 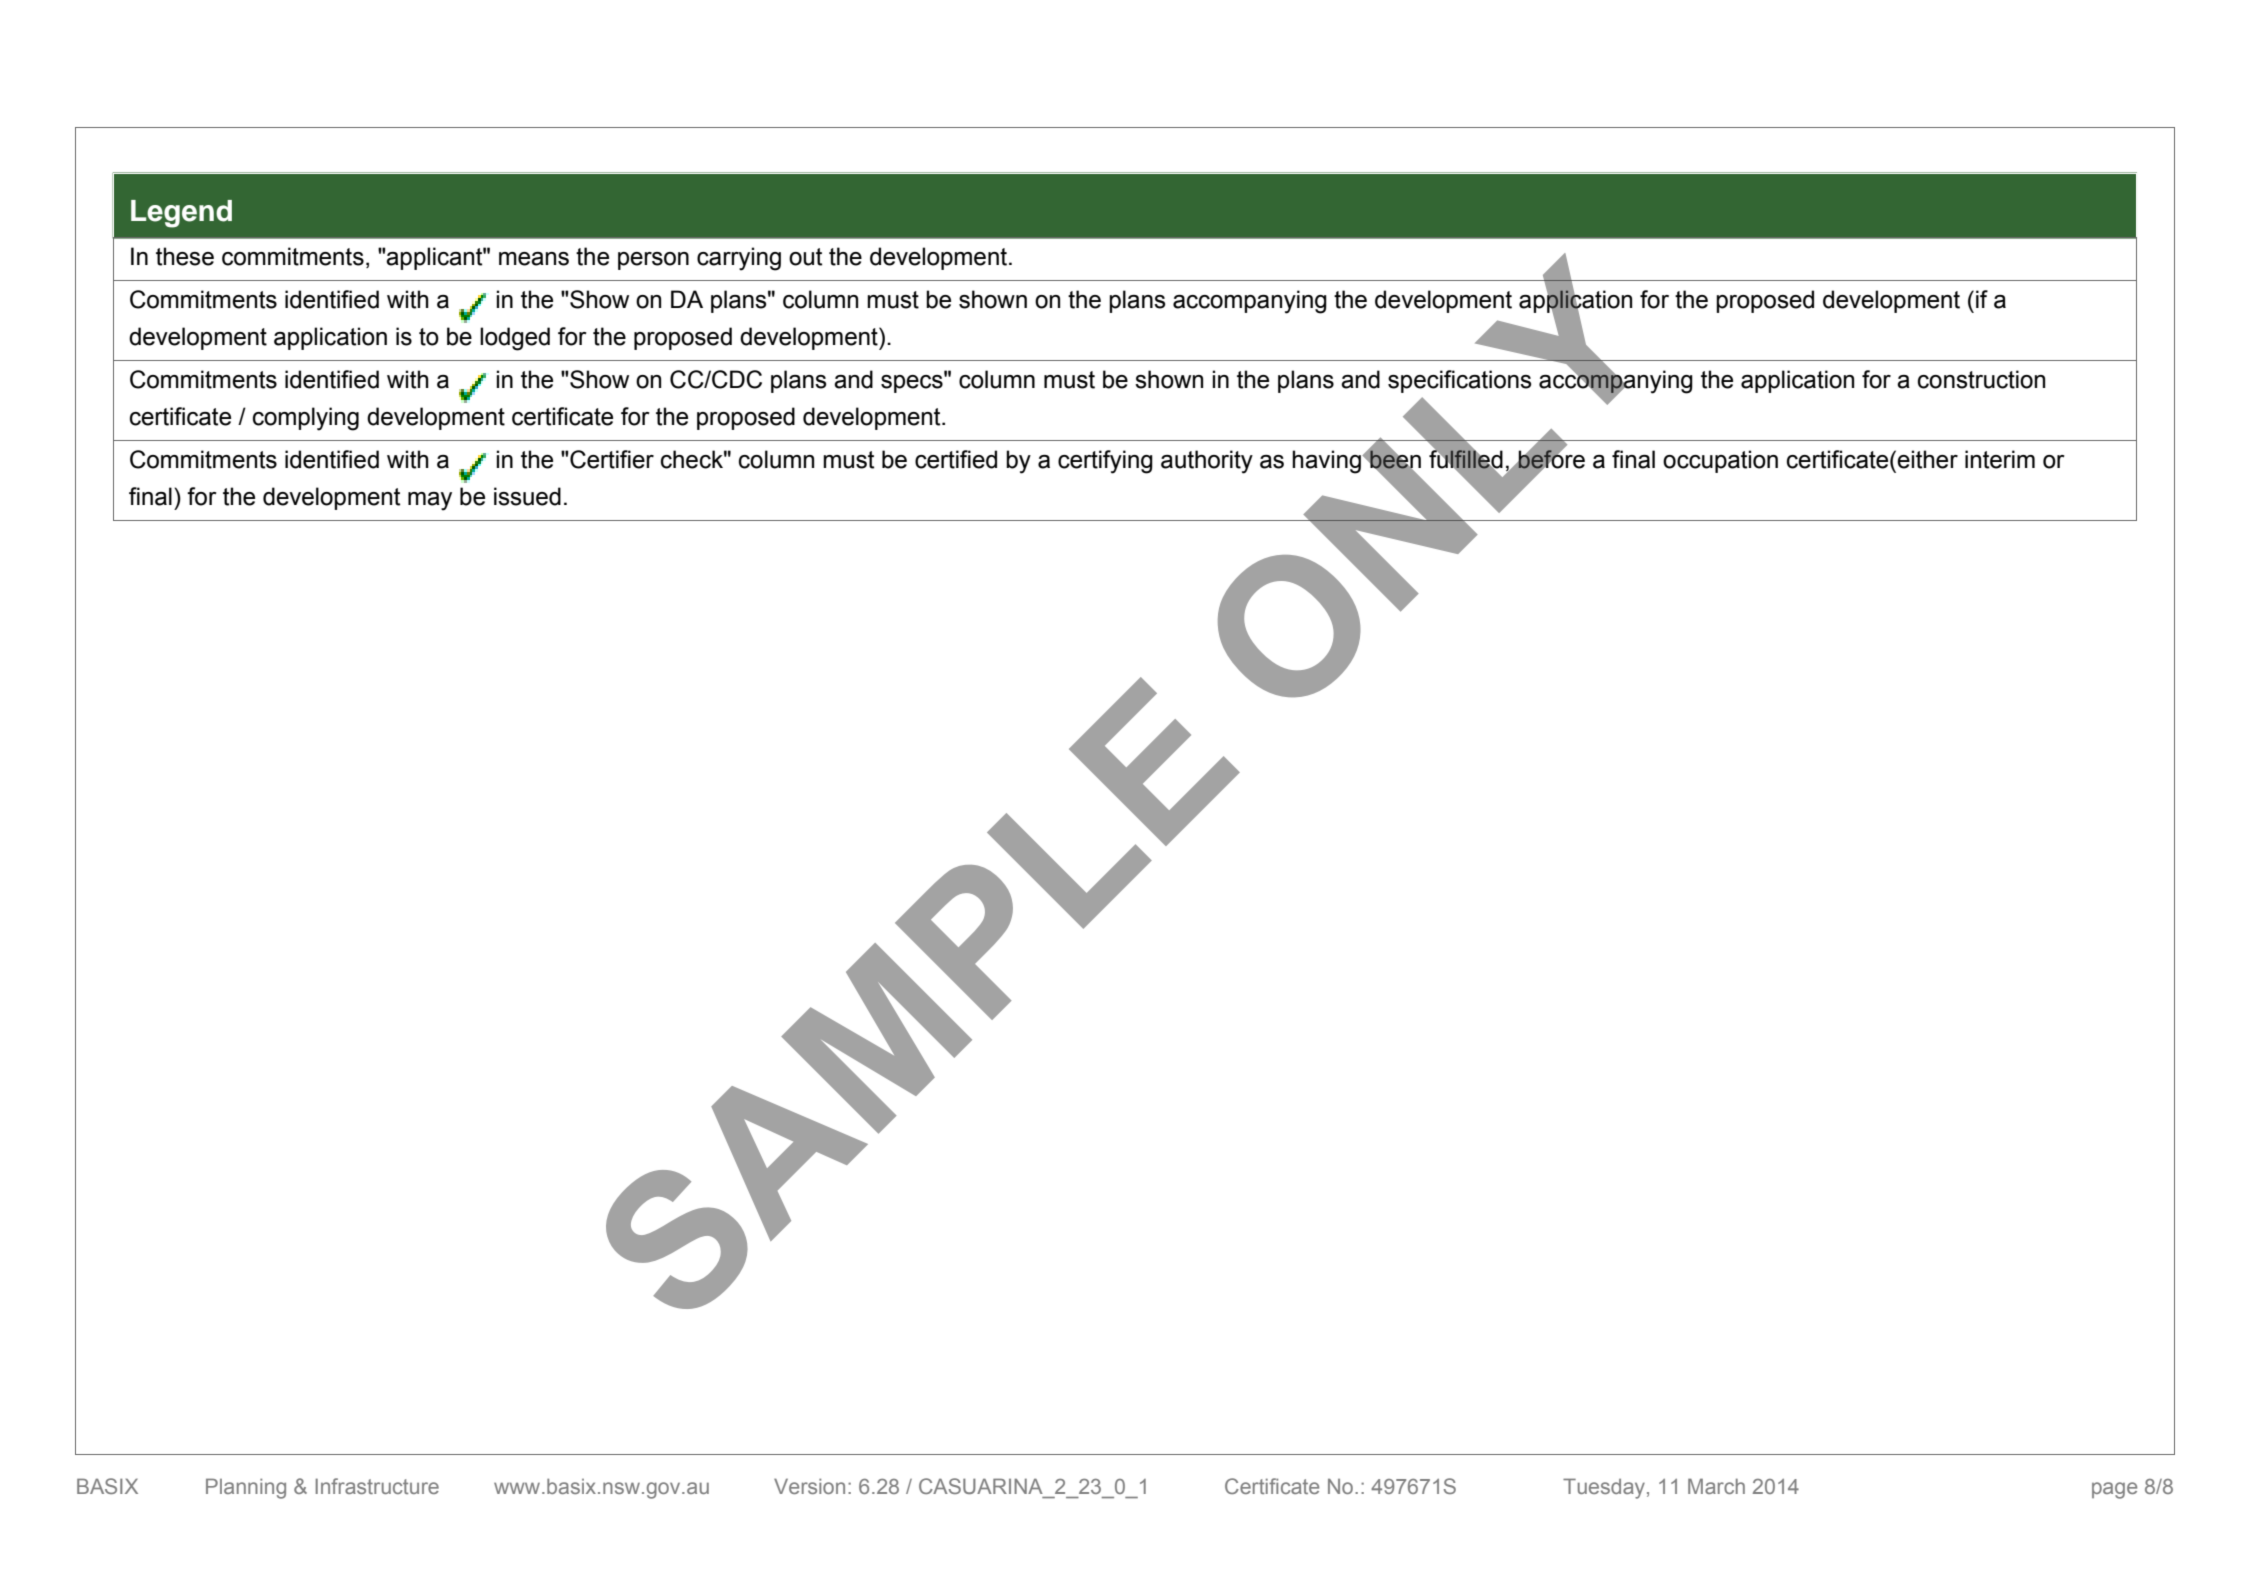 I want to click on Infrastructure, so click(x=377, y=1486).
